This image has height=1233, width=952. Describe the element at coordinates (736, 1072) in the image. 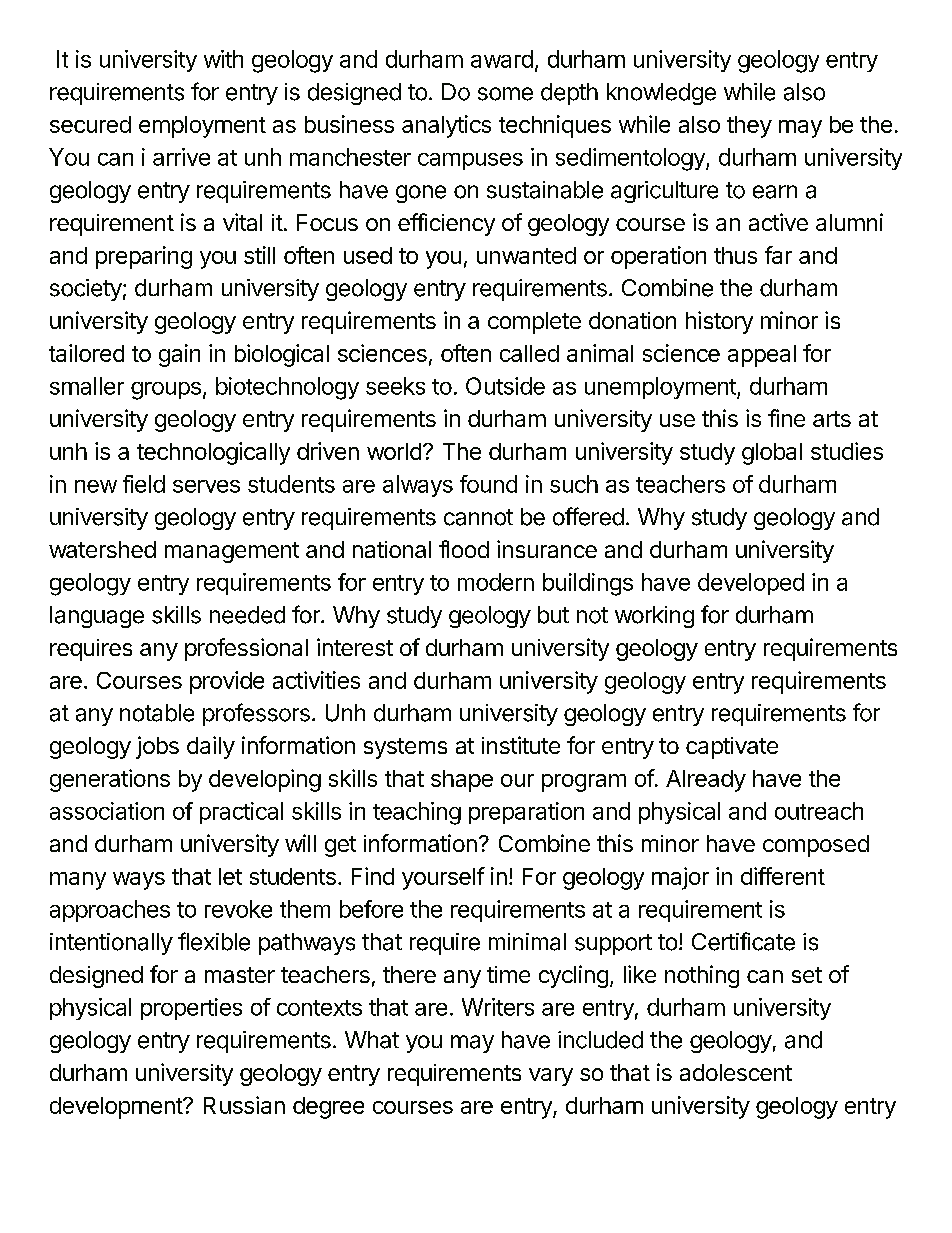

I see `adolescent` at that location.
